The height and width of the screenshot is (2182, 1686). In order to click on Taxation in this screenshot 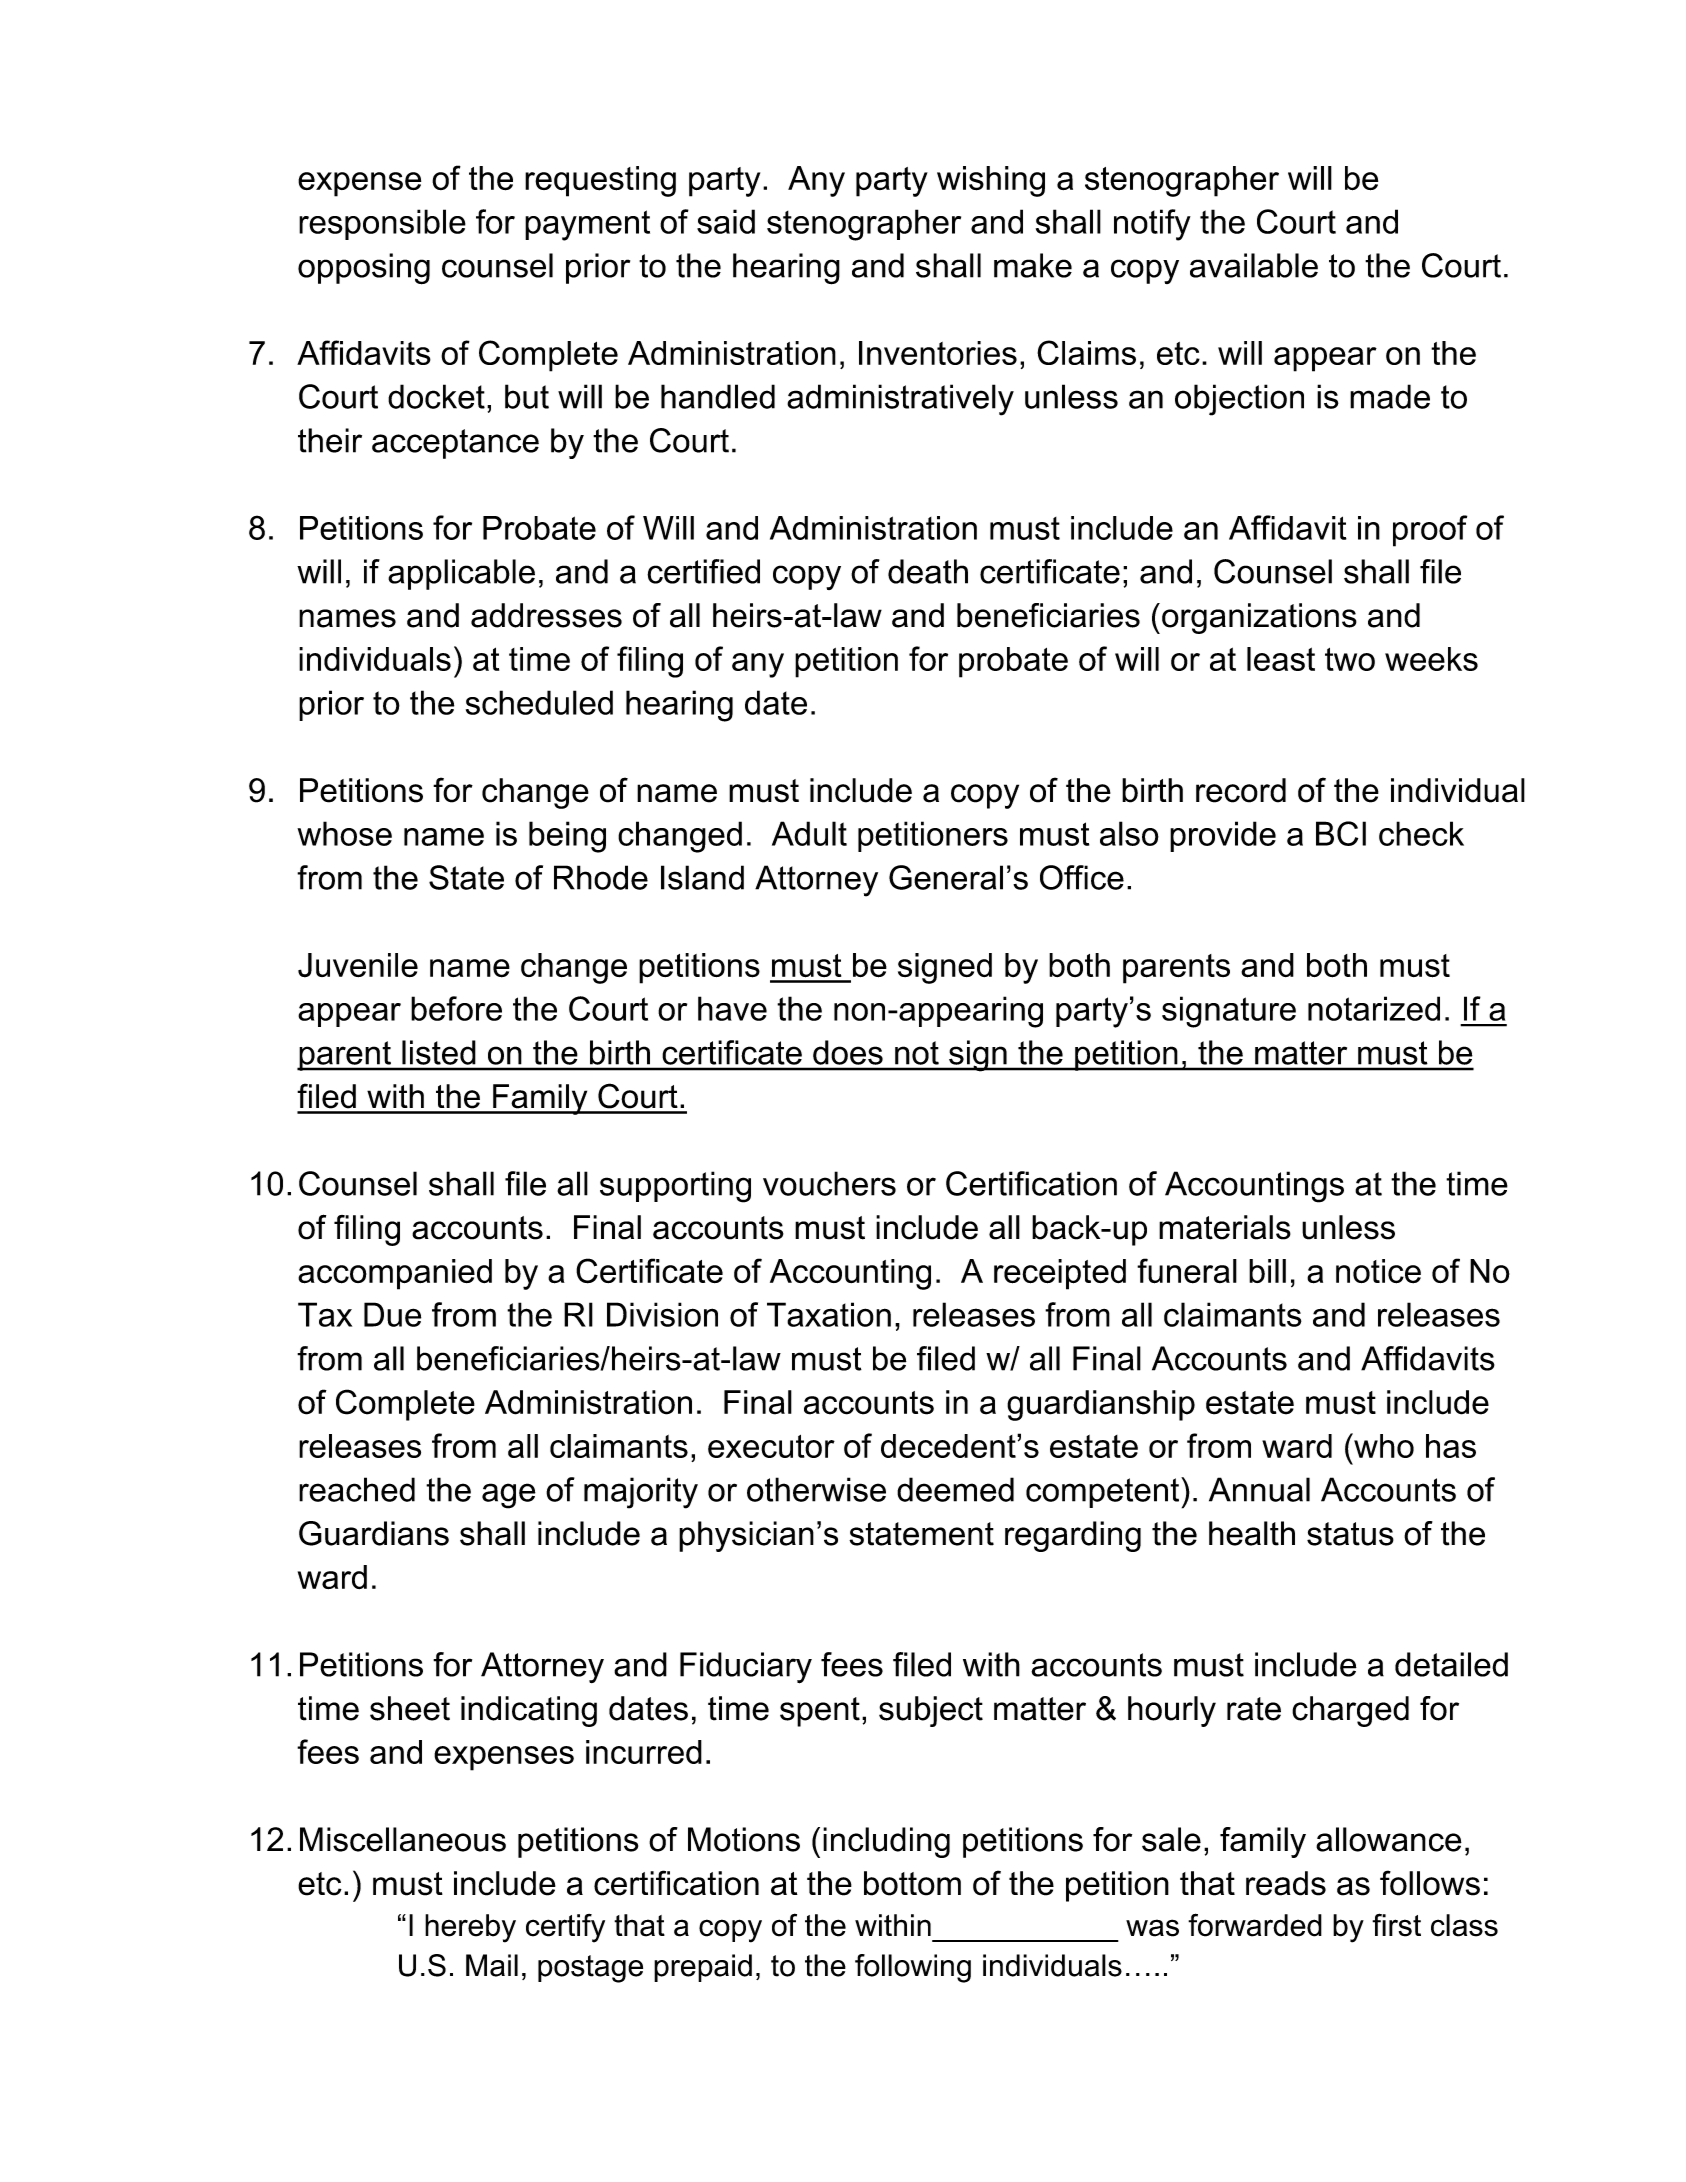, I will do `click(829, 1314)`.
